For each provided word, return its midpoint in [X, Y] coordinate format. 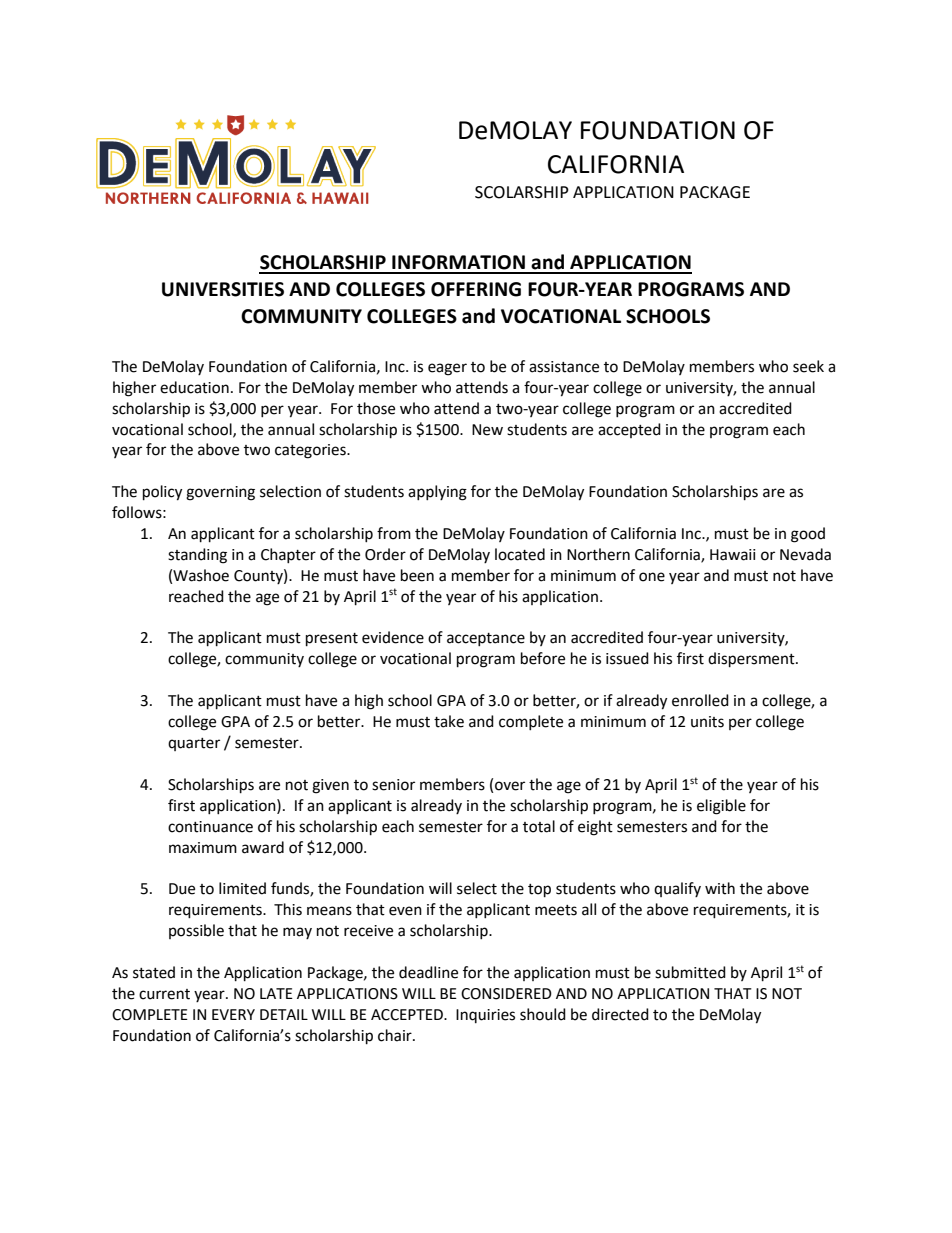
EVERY [233, 1014]
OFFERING [476, 289]
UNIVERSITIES [223, 289]
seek [808, 366]
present [332, 640]
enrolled [700, 700]
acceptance [486, 639]
